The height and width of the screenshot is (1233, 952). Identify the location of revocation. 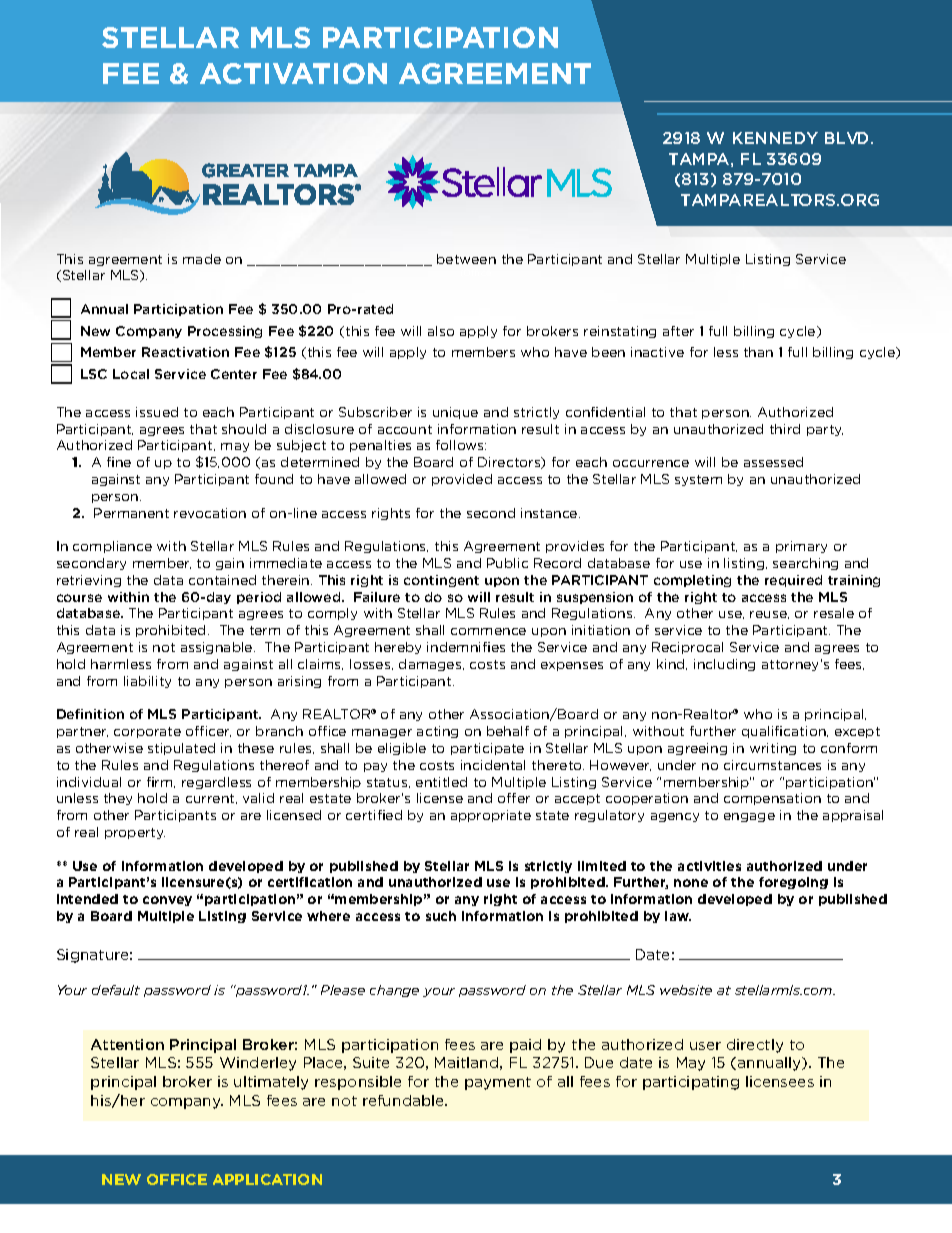
(210, 513).
